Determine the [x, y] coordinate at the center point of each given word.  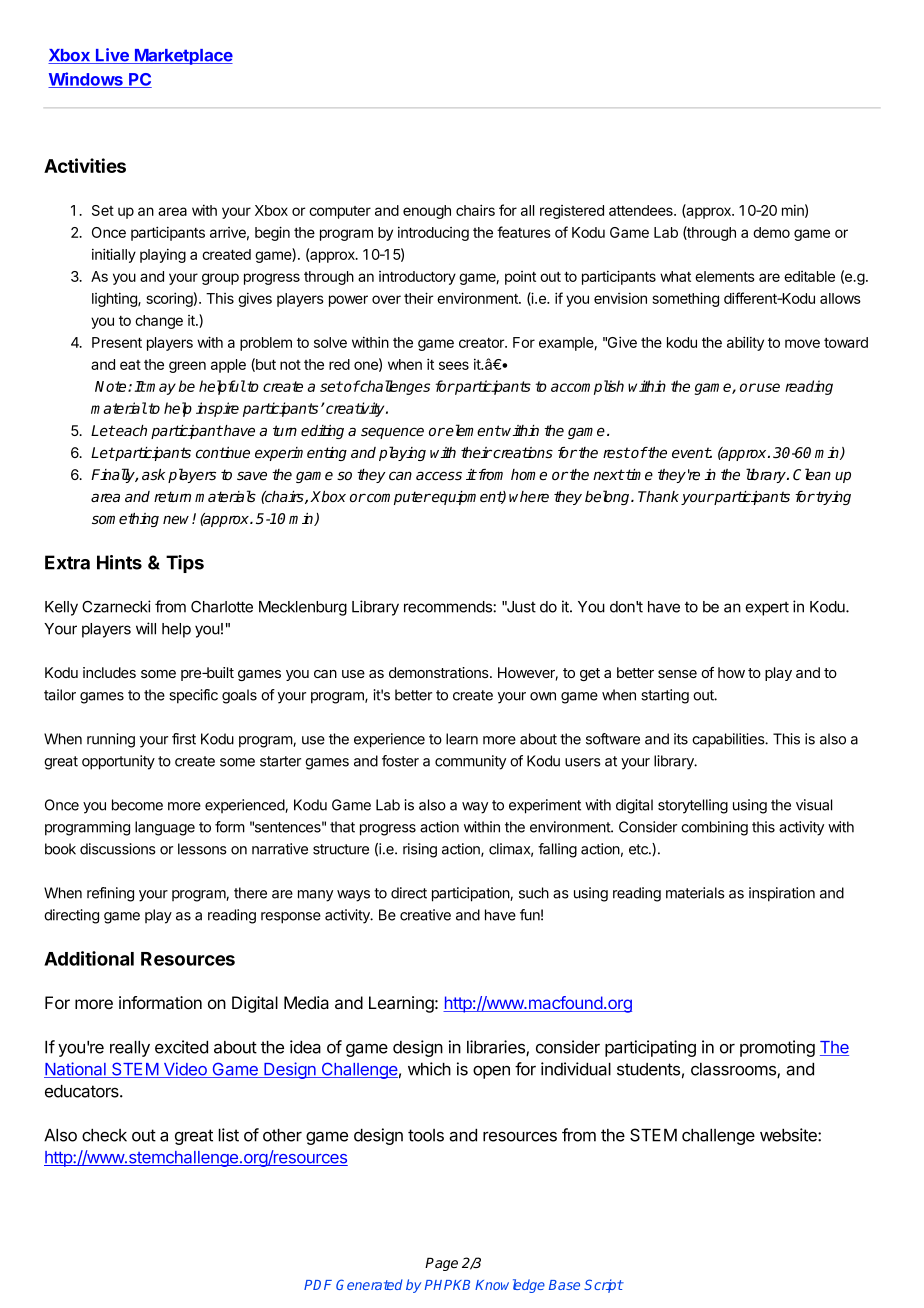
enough [427, 212]
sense [677, 674]
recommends [449, 607]
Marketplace [183, 57]
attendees [642, 210]
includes [109, 672]
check [104, 1135]
